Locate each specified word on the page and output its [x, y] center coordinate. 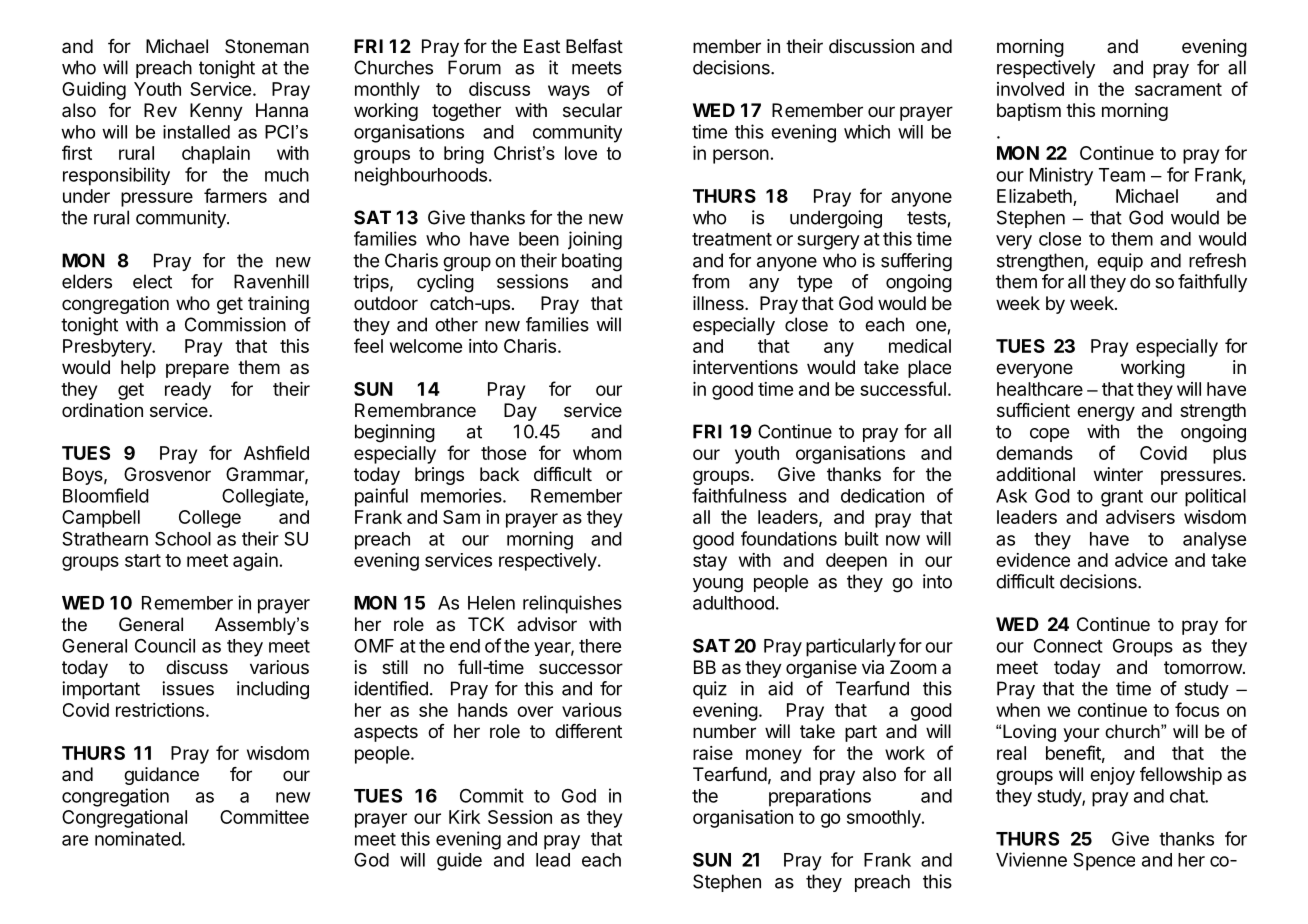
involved [1030, 89]
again [255, 562]
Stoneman [267, 46]
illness [719, 303]
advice [1141, 560]
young [718, 585]
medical [920, 346]
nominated [138, 838]
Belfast [594, 46]
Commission [235, 324]
